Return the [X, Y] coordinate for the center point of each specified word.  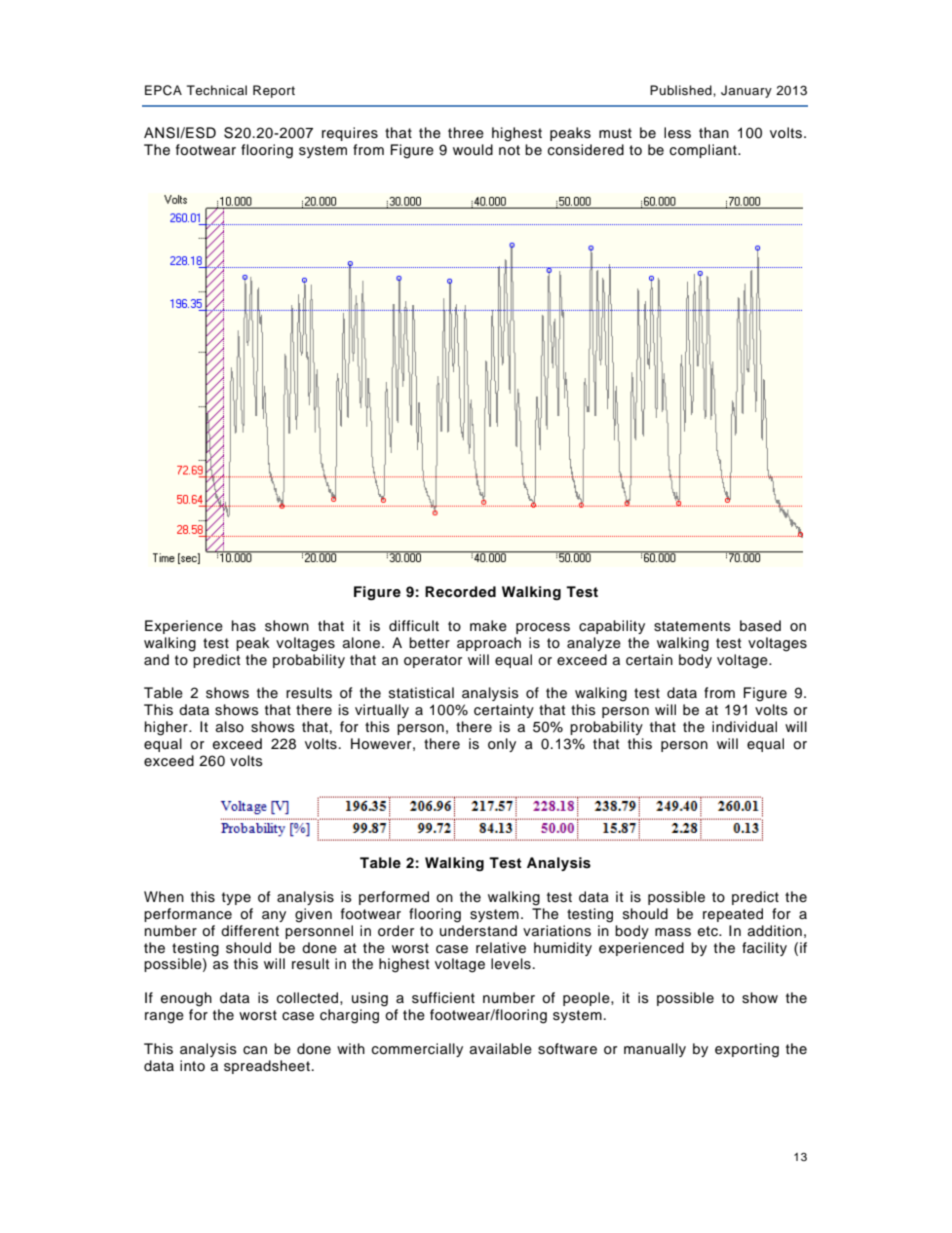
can [255, 1050]
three [466, 133]
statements [692, 626]
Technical [217, 90]
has [244, 626]
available [501, 1049]
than [714, 132]
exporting [747, 1050]
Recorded [460, 592]
